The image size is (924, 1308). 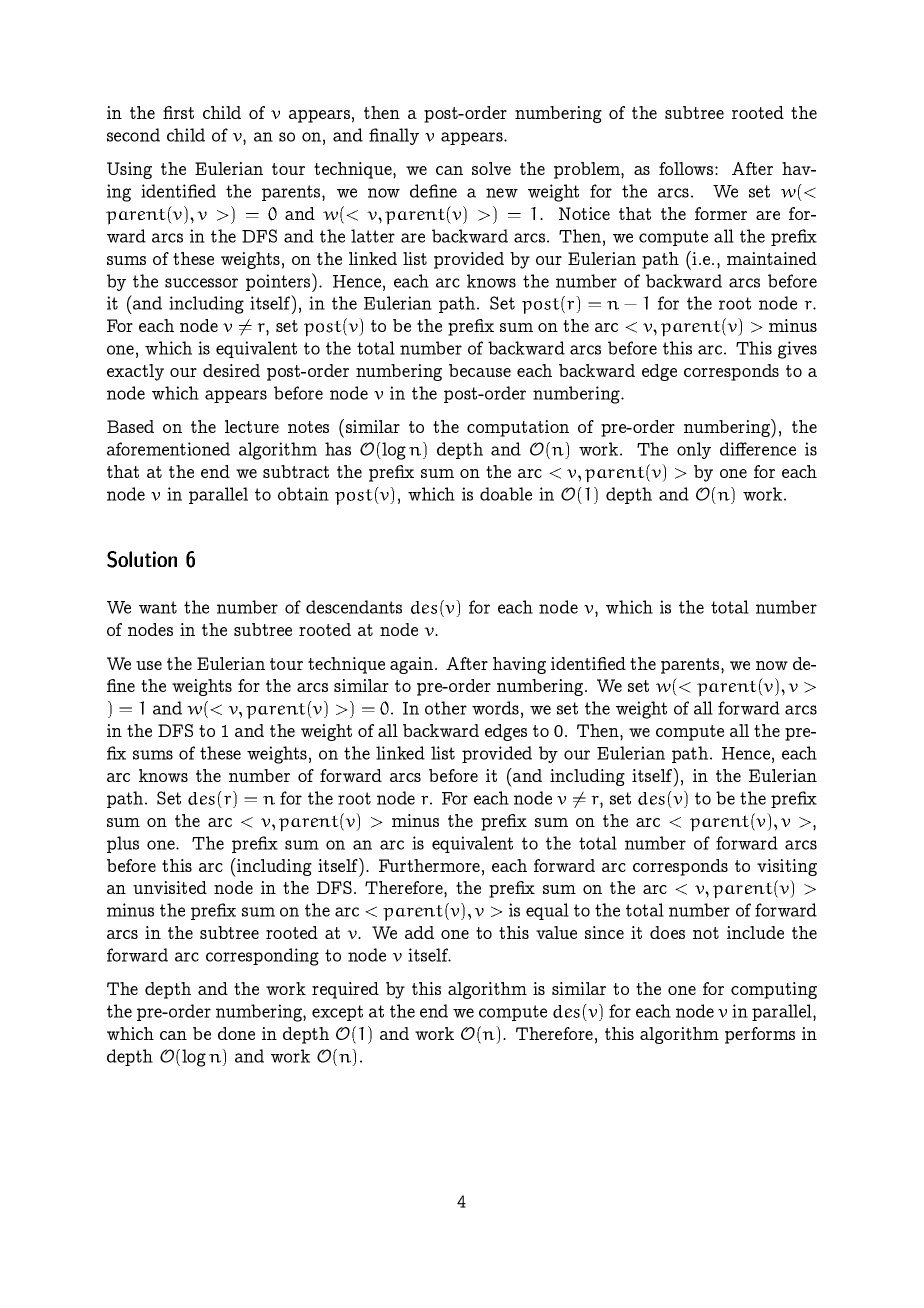 What do you see at coordinates (446, 708) in the screenshot?
I see `other` at bounding box center [446, 708].
